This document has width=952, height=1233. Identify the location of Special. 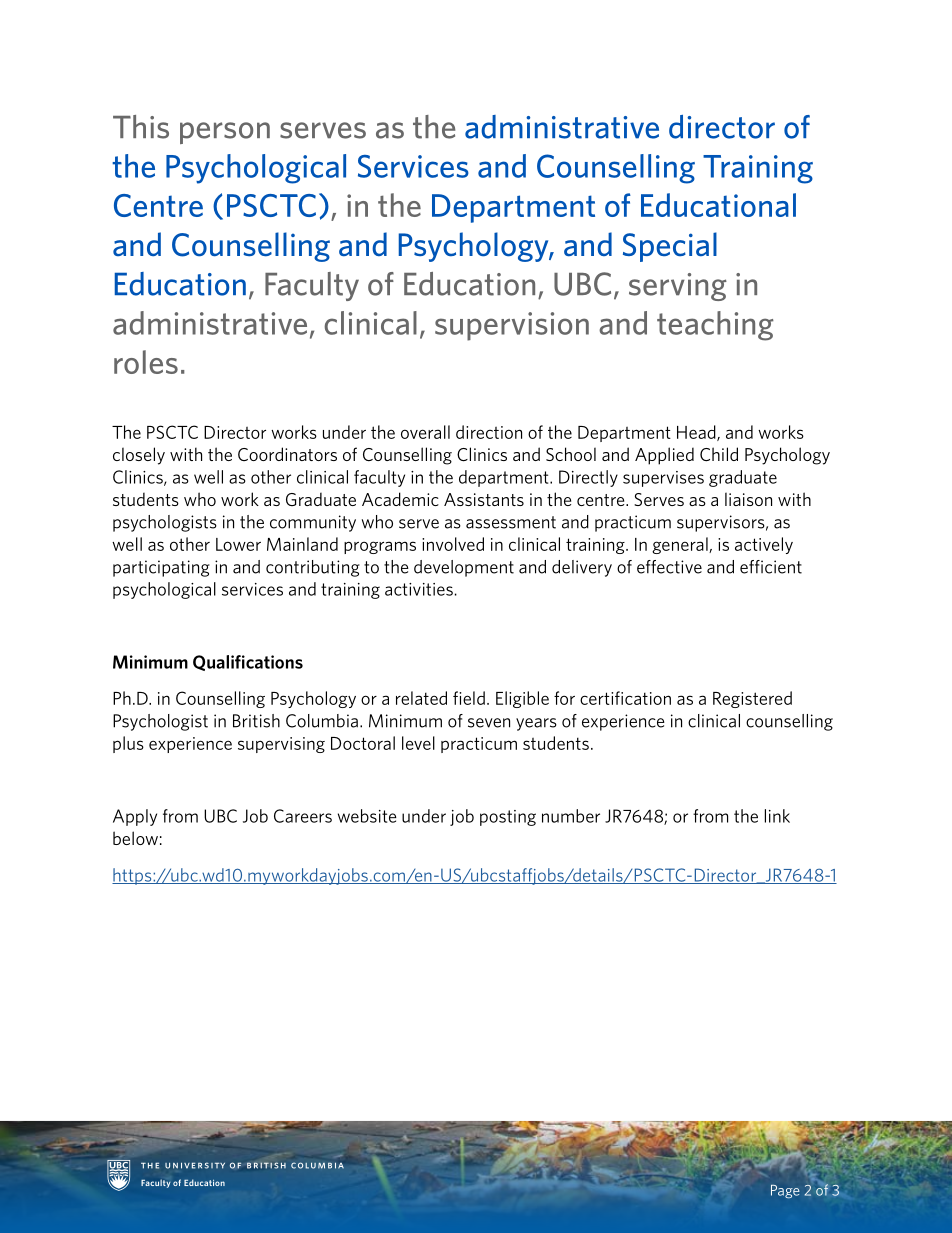
(670, 247).
